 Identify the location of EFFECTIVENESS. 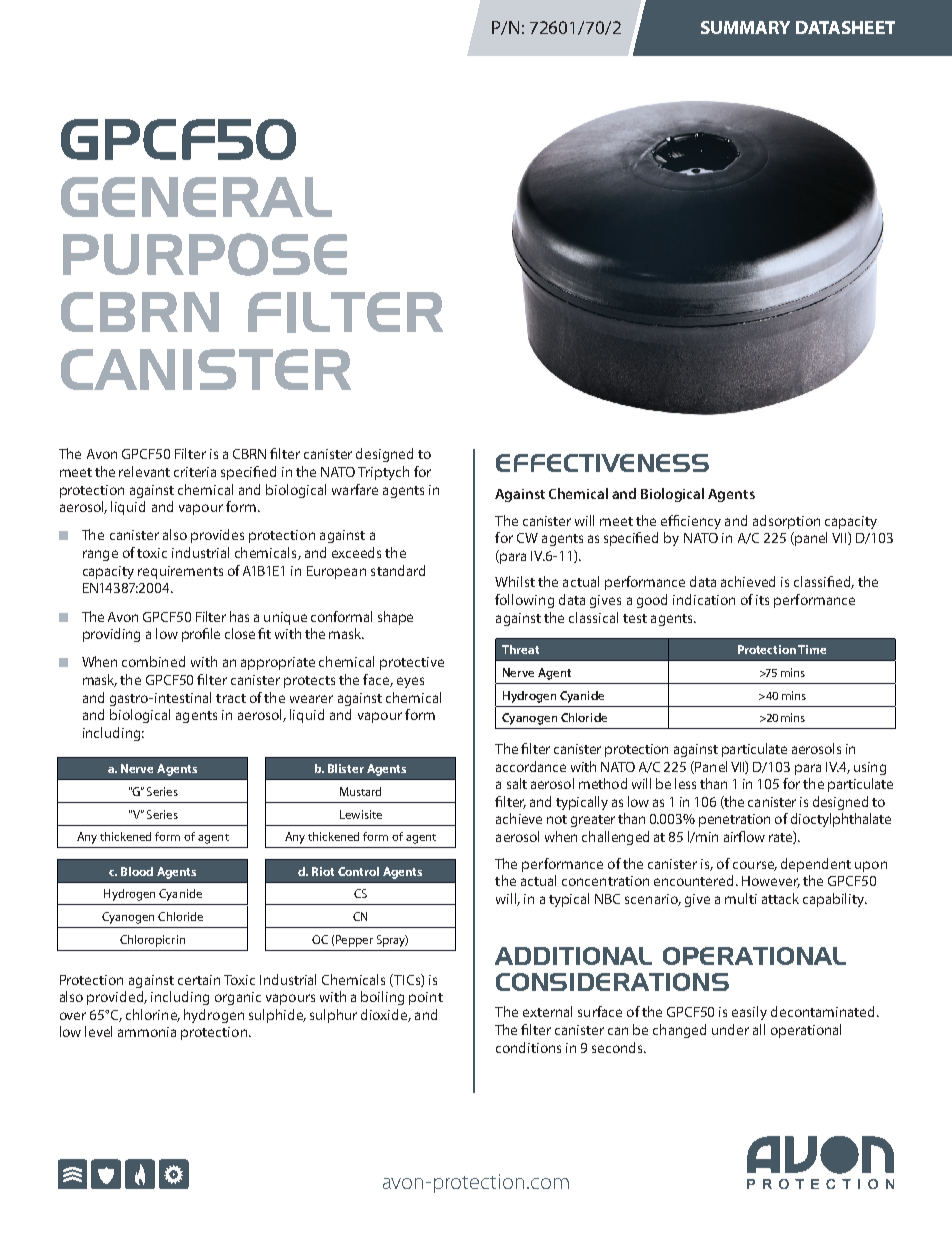
(602, 463).
